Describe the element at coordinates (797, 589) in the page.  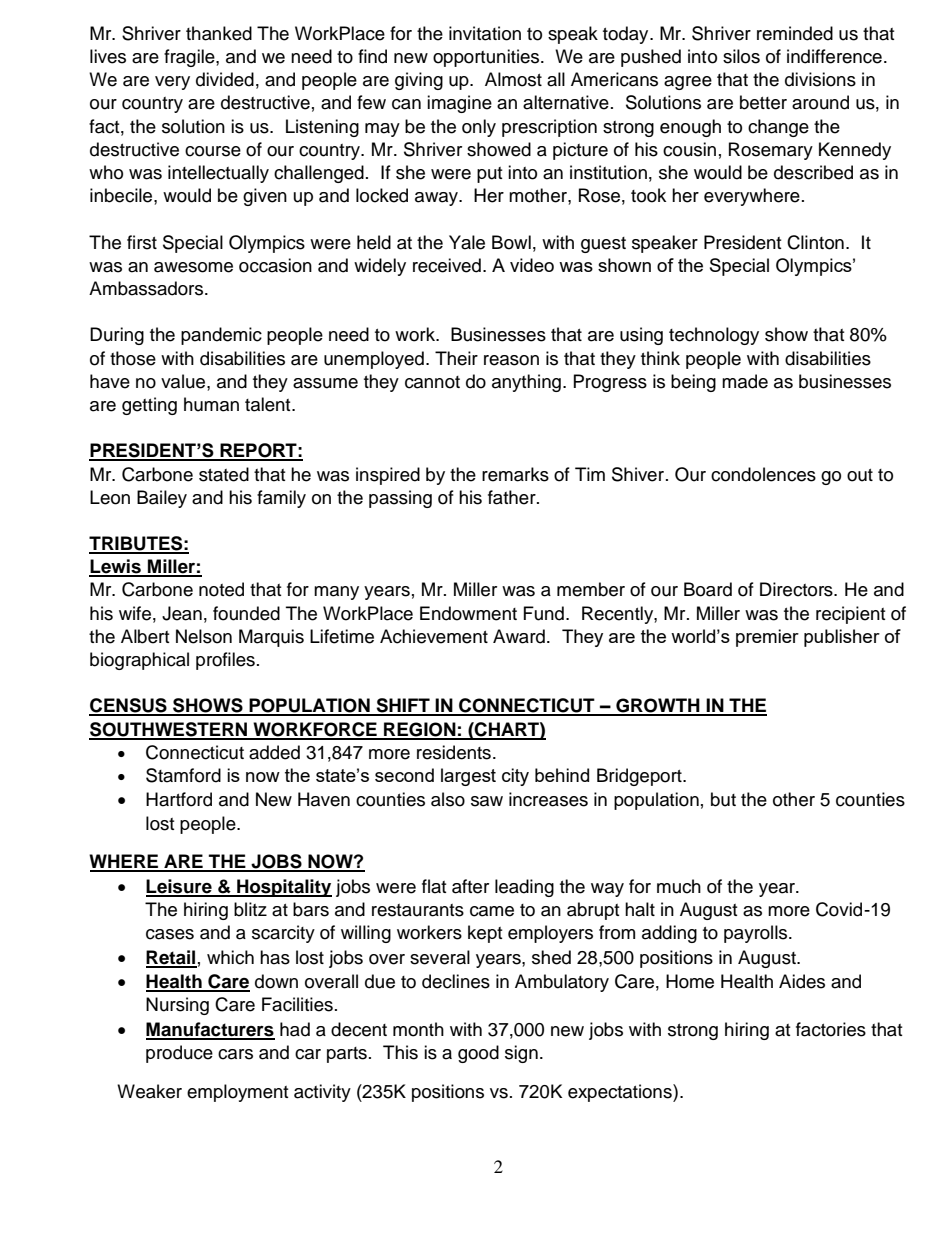
I see `Directors` at that location.
